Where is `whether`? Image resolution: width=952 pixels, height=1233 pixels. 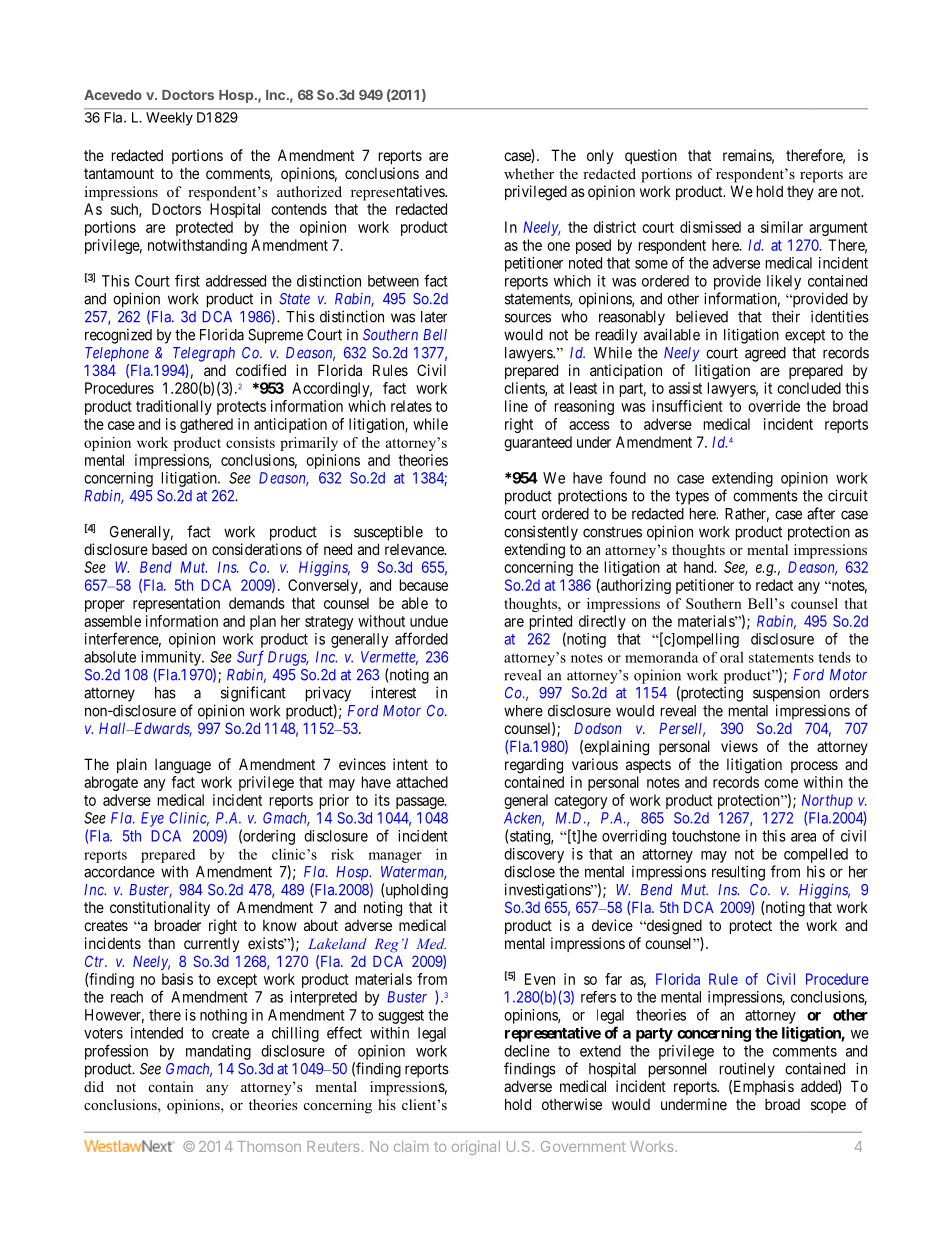 whether is located at coordinates (529, 173).
